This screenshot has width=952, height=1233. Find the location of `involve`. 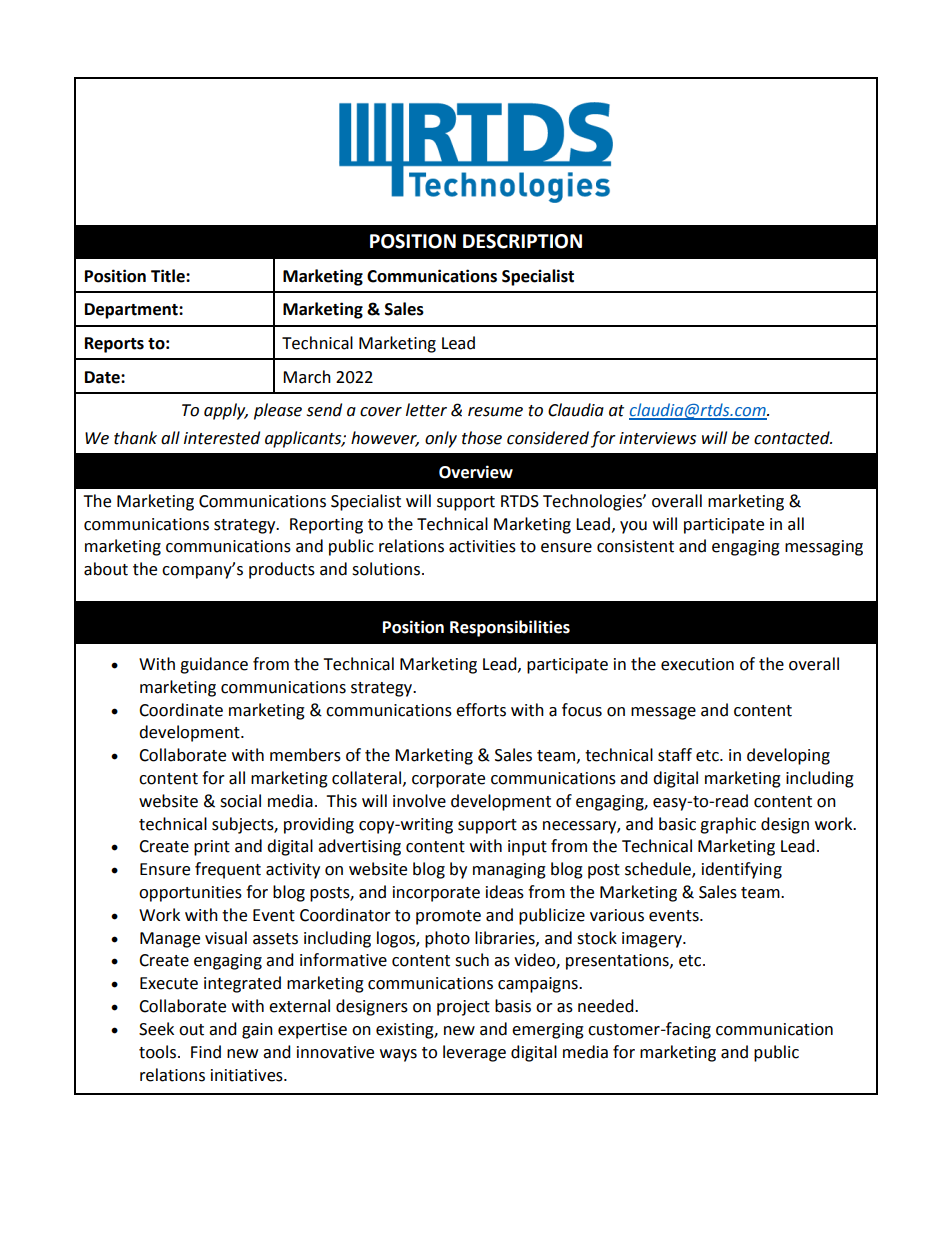

involve is located at coordinates (419, 801).
